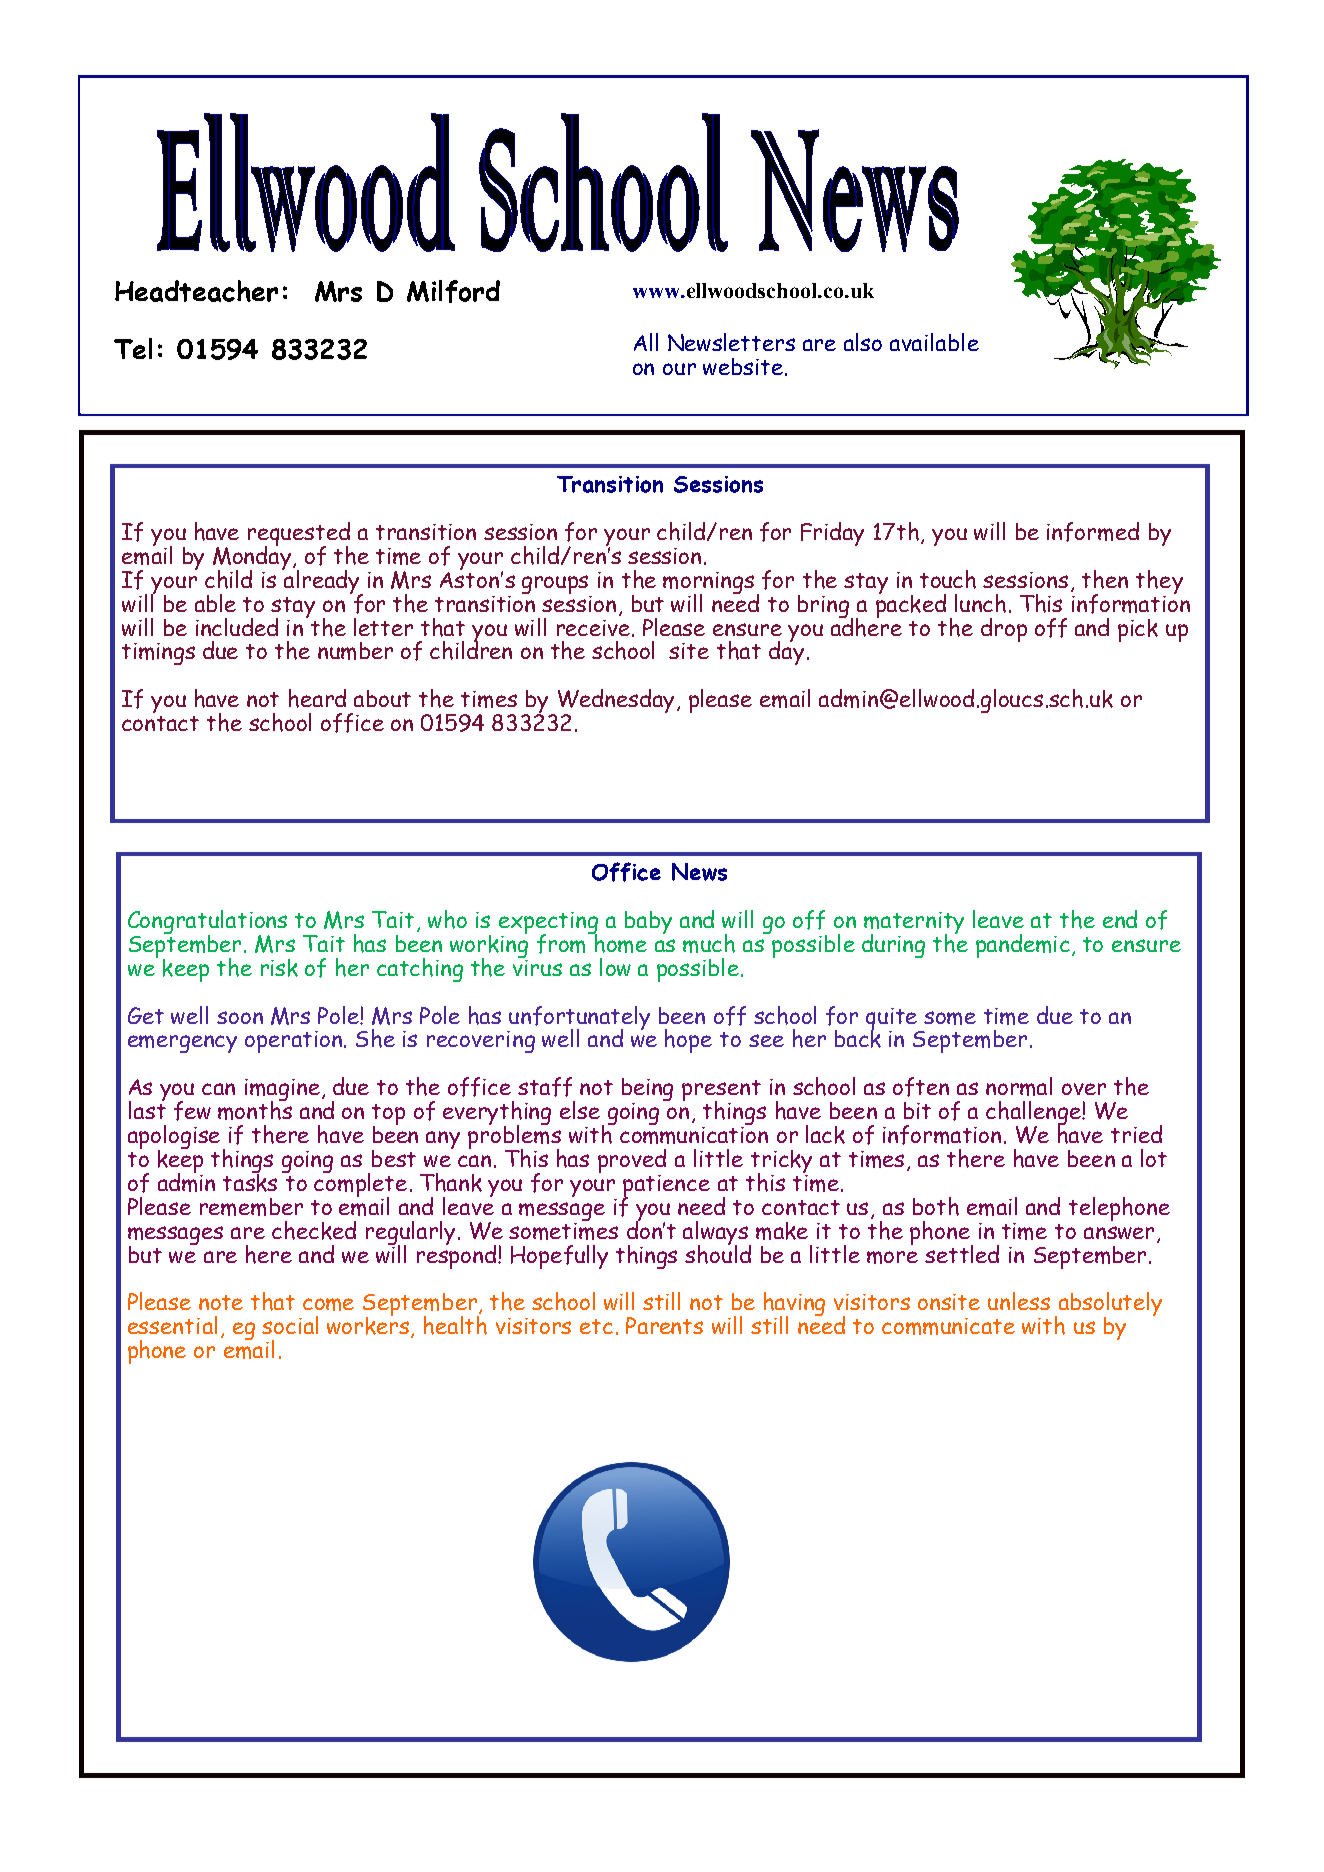  What do you see at coordinates (1120, 919) in the page?
I see `end` at bounding box center [1120, 919].
